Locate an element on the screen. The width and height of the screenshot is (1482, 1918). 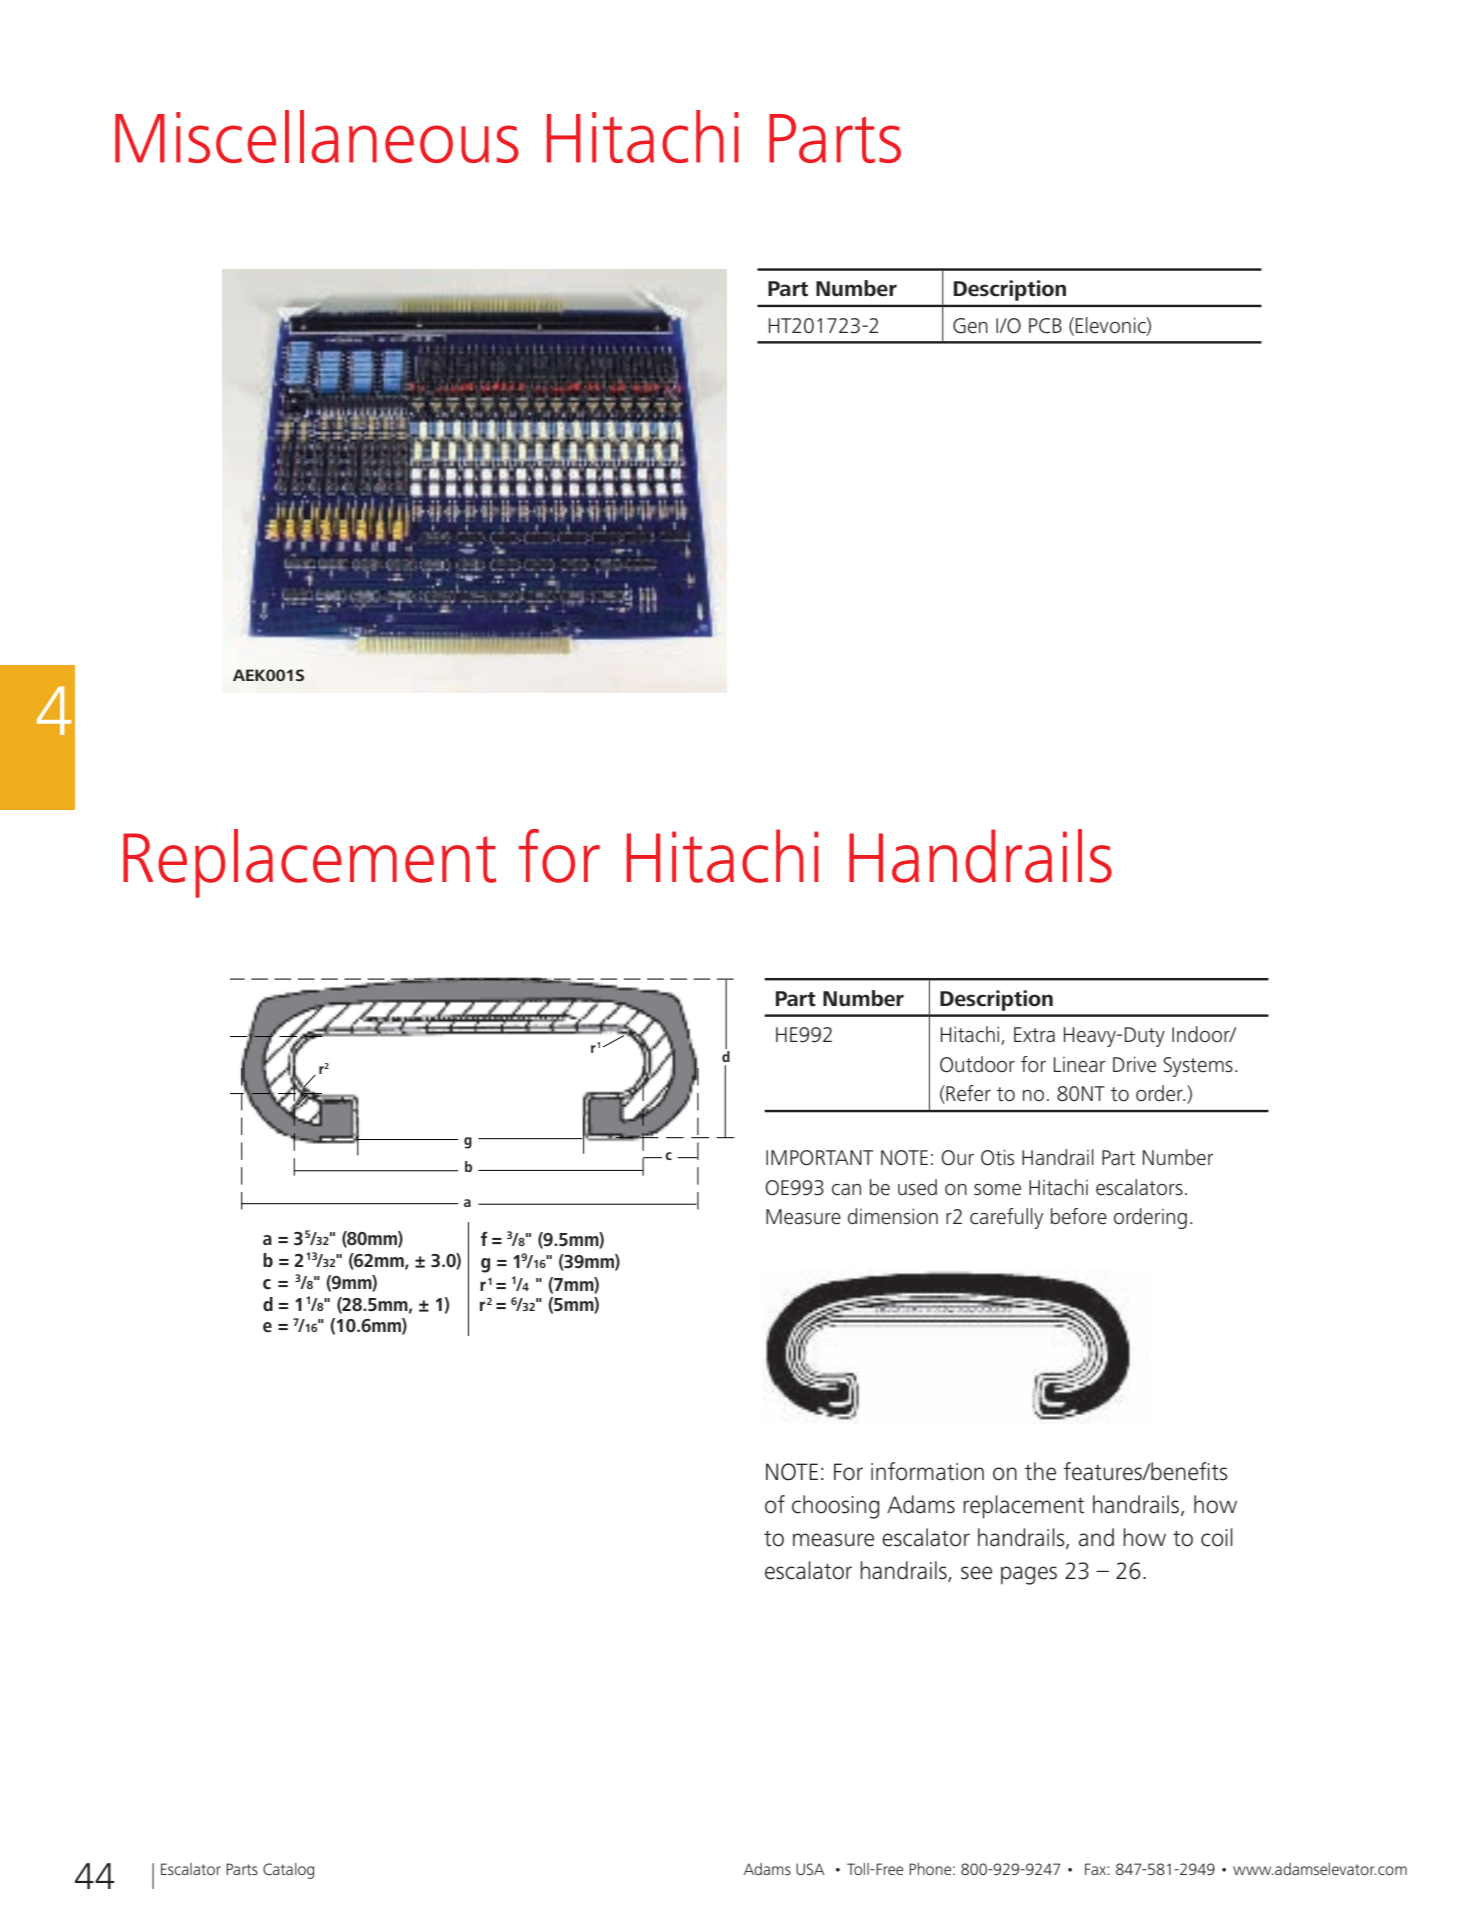
IMPORTANT is located at coordinates (819, 1158).
